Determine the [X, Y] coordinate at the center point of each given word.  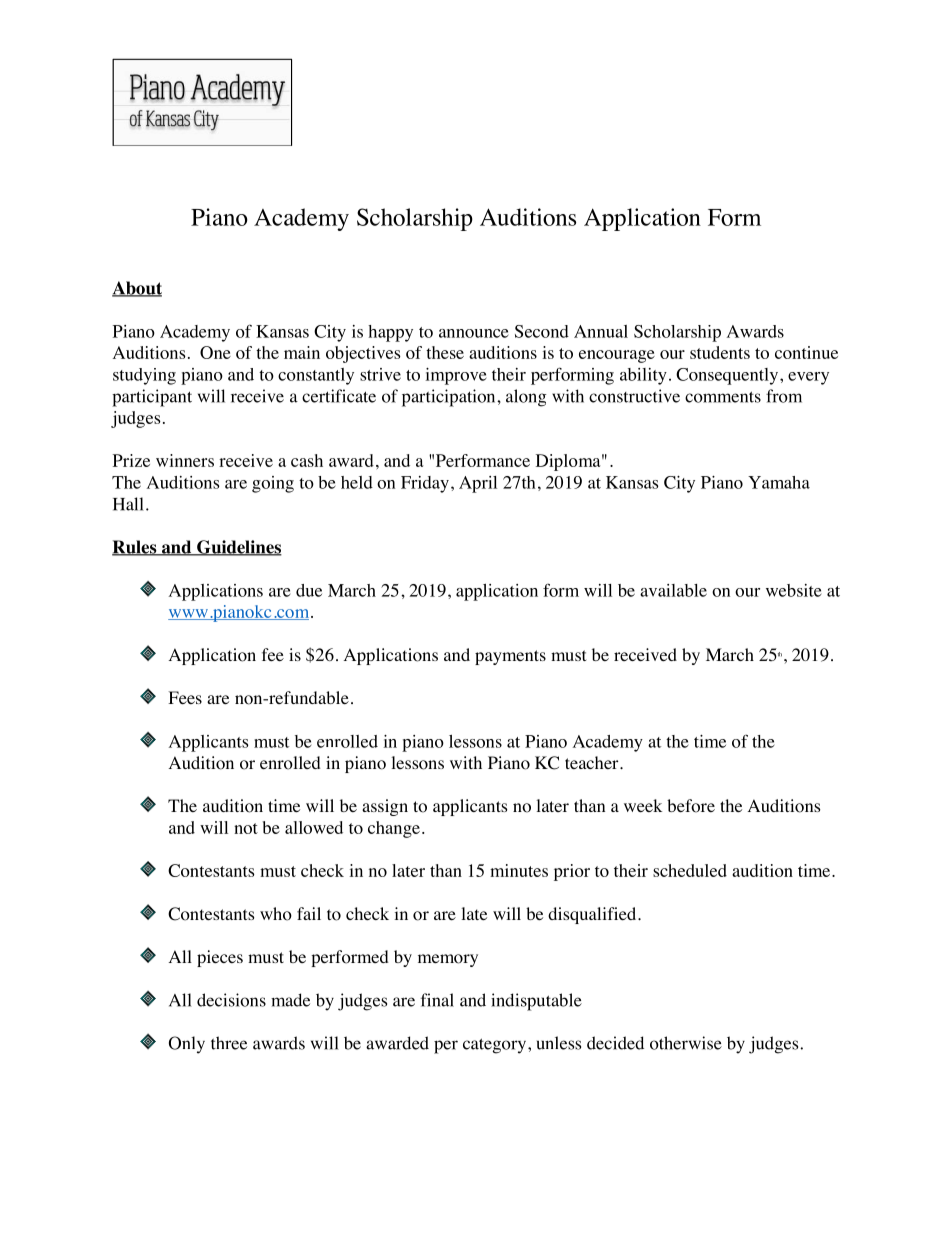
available [673, 590]
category [496, 1046]
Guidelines [238, 548]
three [229, 1043]
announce [474, 333]
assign [385, 807]
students [720, 352]
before [691, 806]
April [478, 484]
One [215, 352]
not [246, 828]
